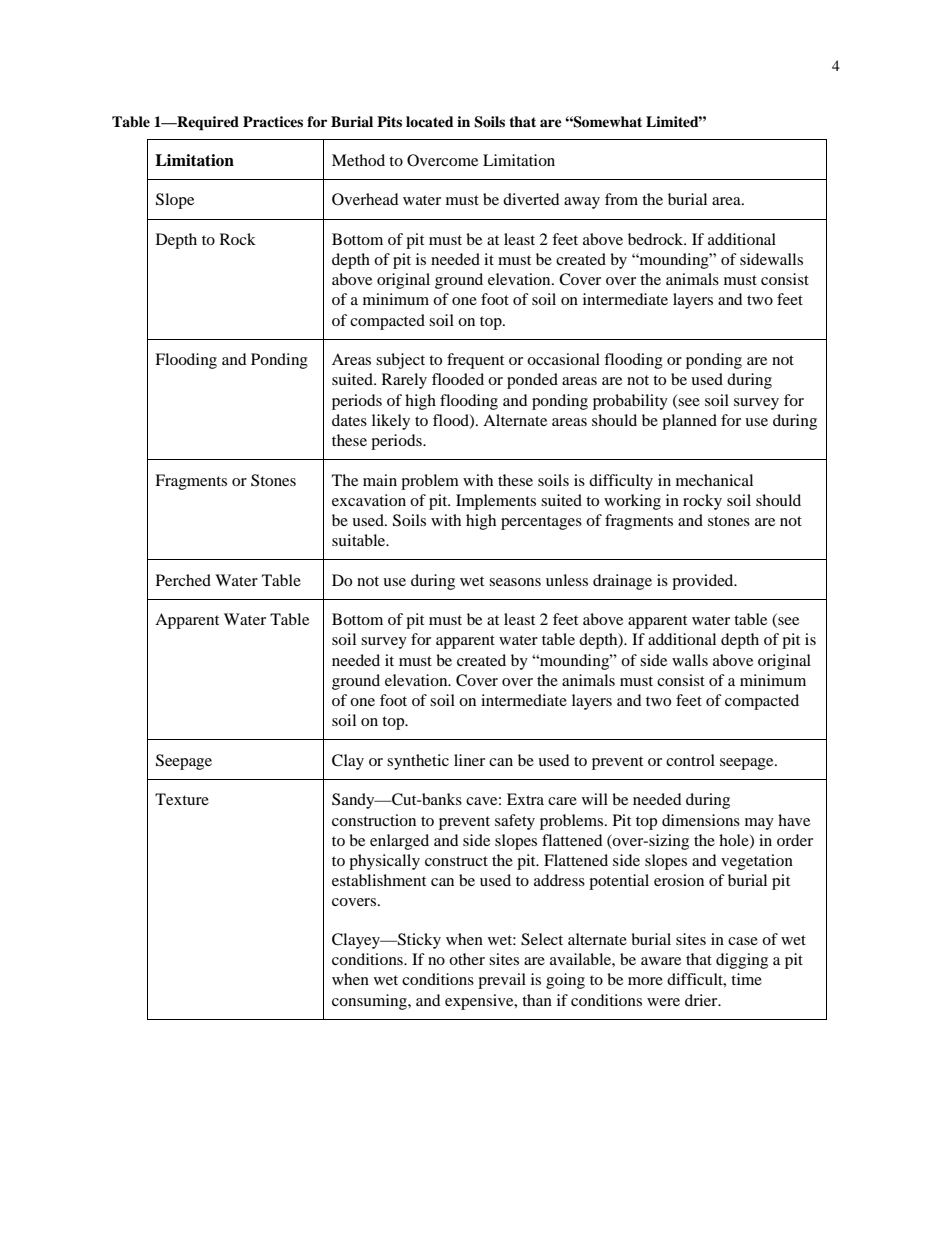  I want to click on Practices, so click(273, 121).
